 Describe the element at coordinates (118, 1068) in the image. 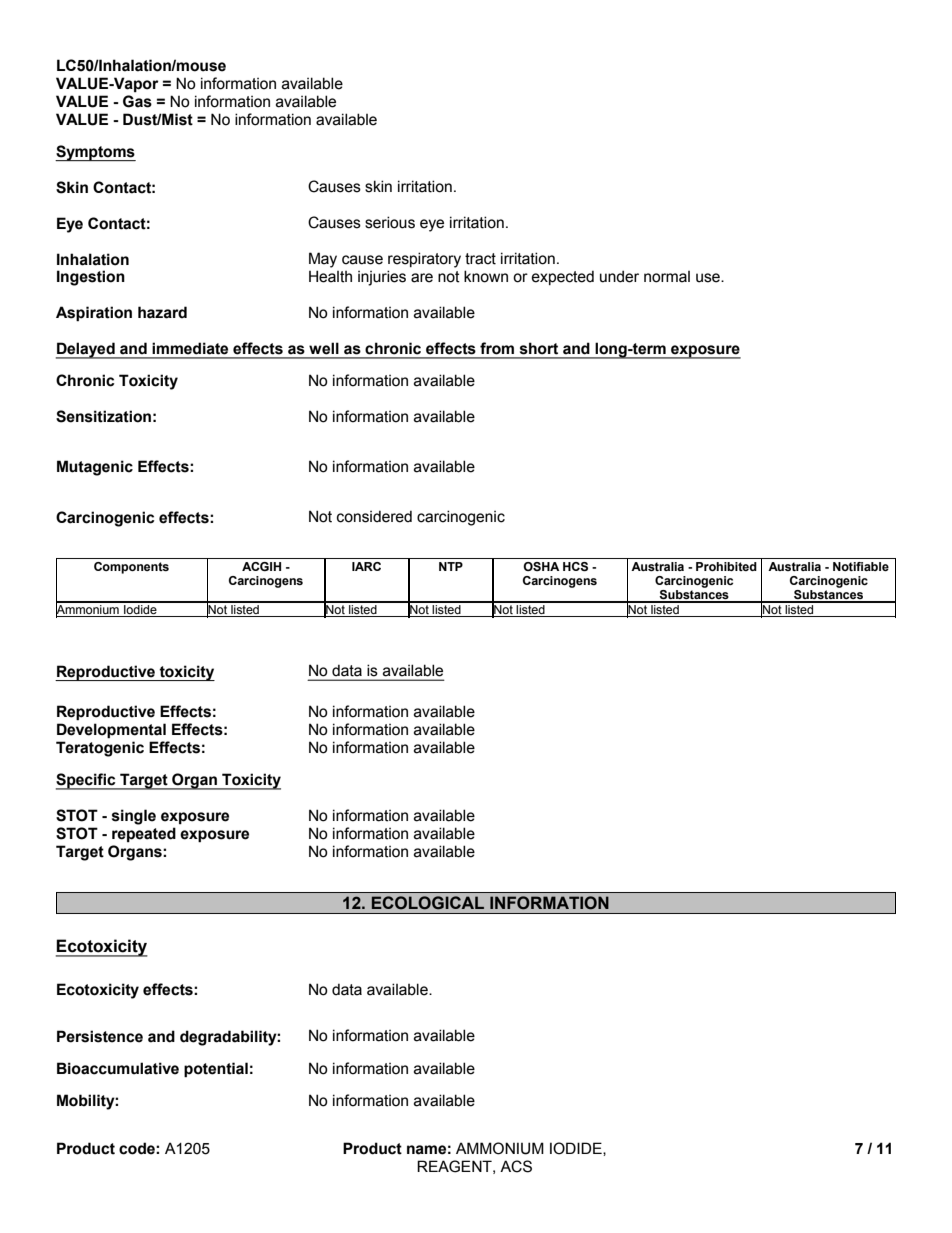

I see `Bioaccumulative` at that location.
